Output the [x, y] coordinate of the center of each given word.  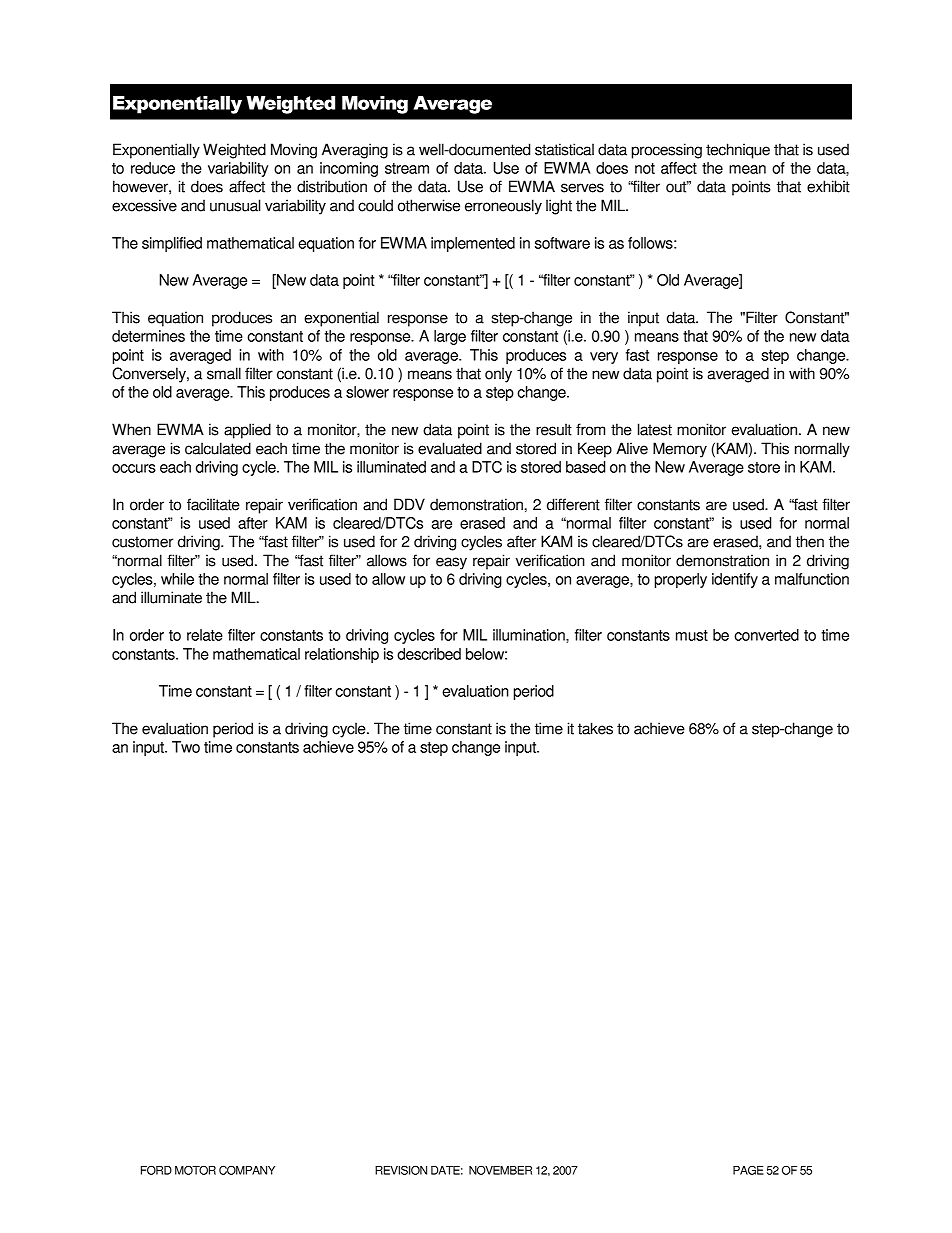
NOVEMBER [500, 1170]
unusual [235, 205]
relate [205, 635]
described [429, 654]
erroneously [503, 207]
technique [738, 151]
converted [766, 635]
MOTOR [195, 1170]
